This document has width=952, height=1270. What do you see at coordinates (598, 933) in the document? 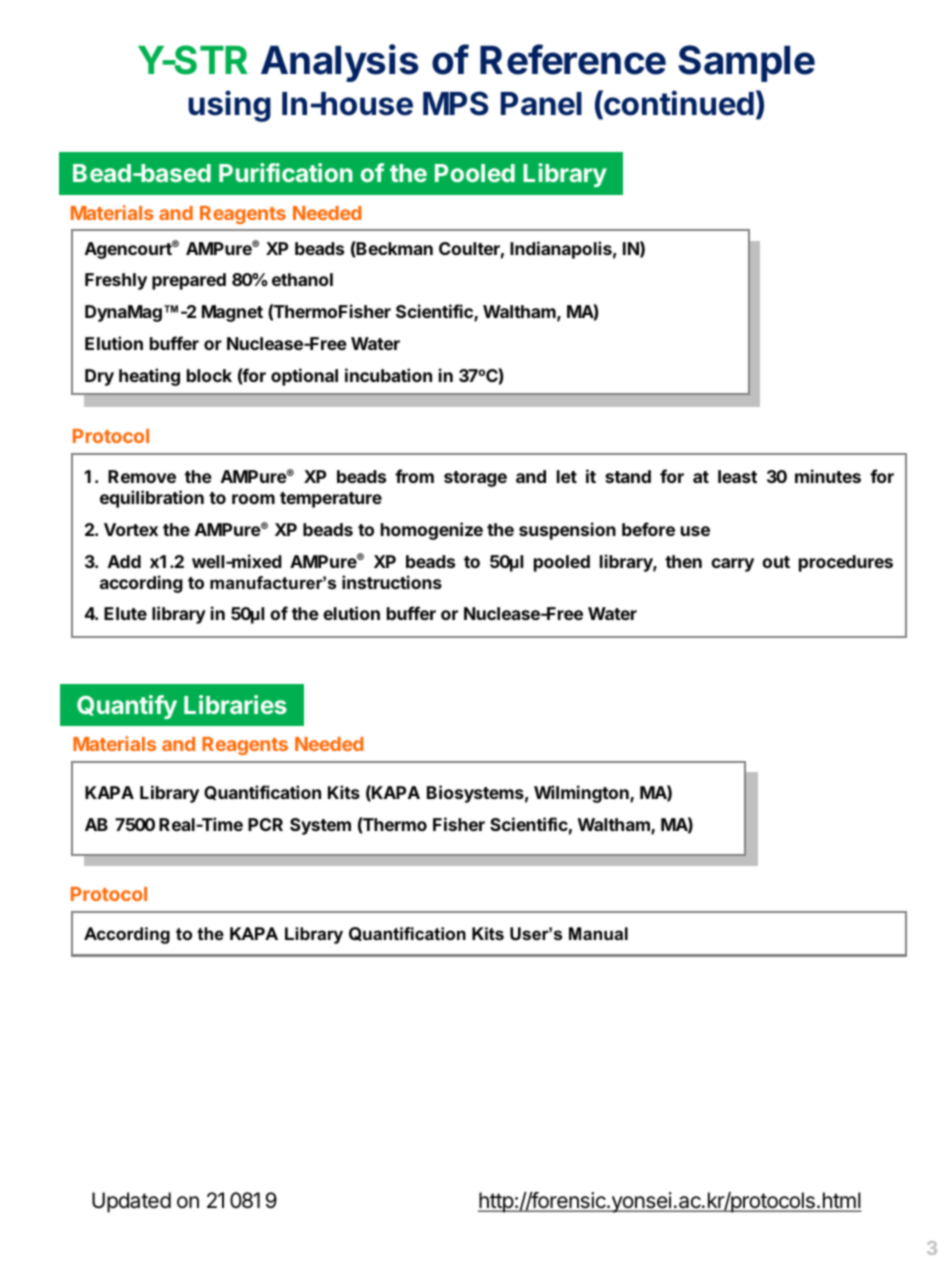
I see `Manual` at bounding box center [598, 933].
